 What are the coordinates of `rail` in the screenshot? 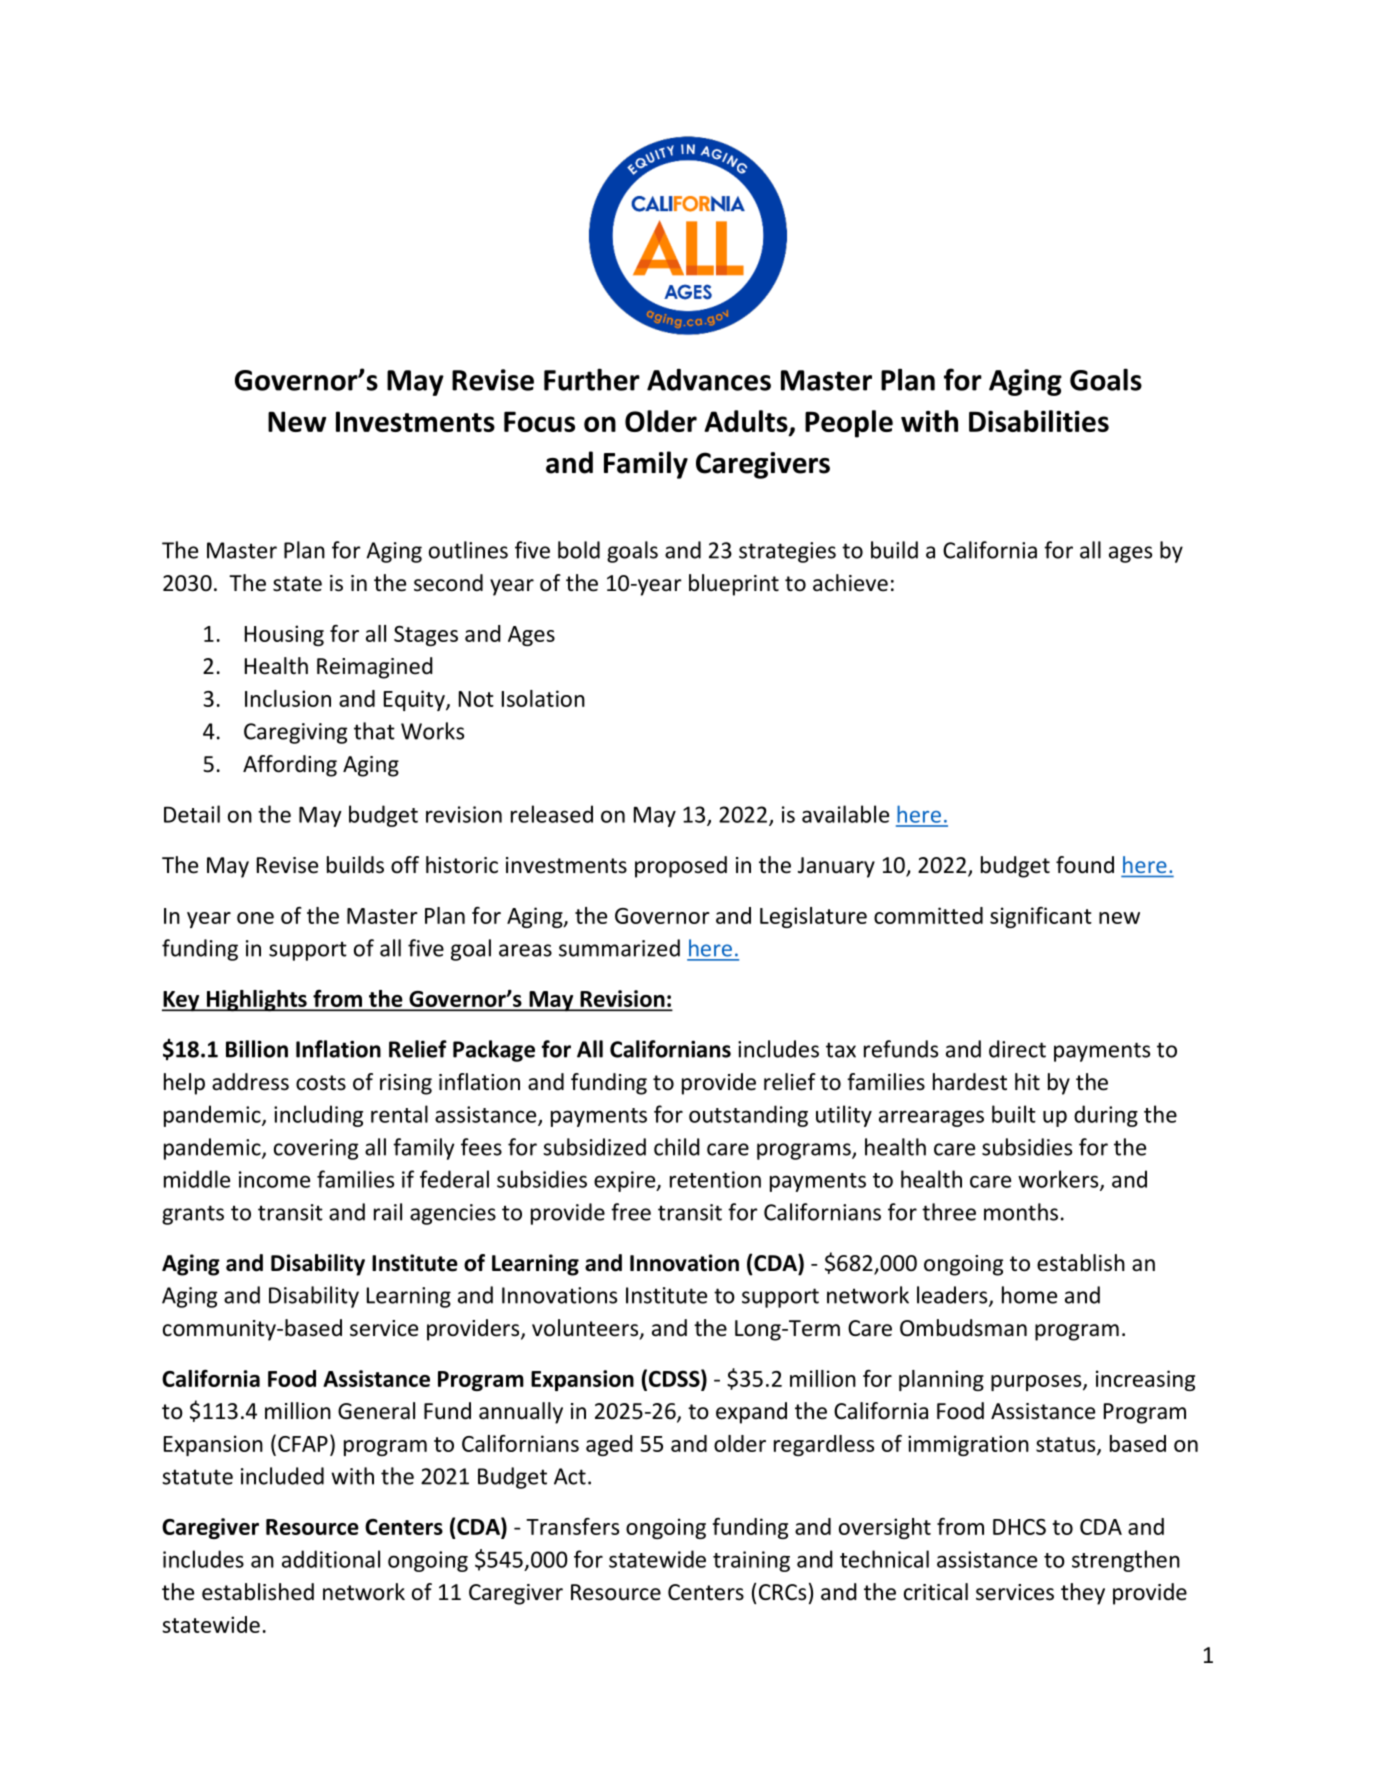 It's located at (388, 1212).
